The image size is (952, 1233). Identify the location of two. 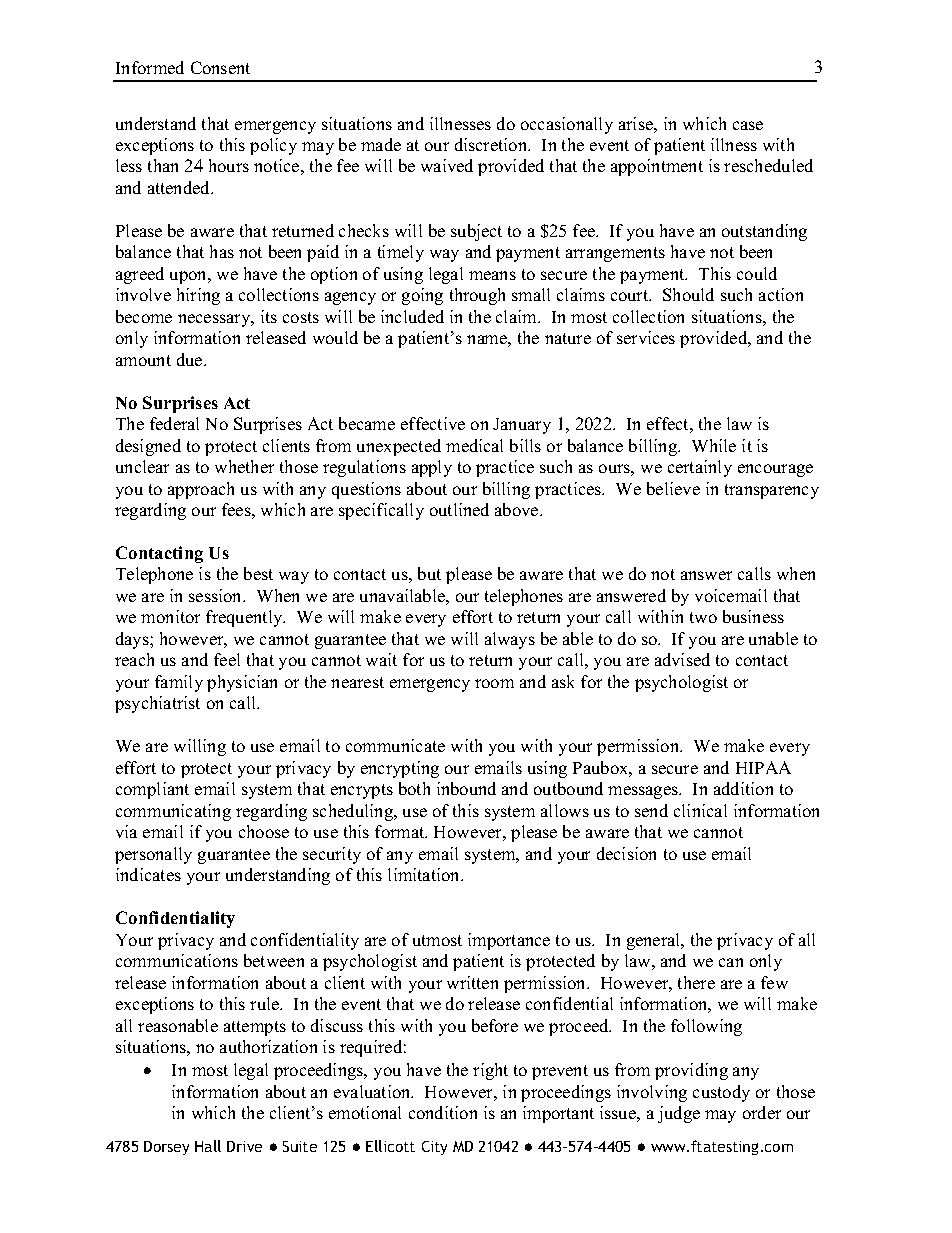
(703, 617).
